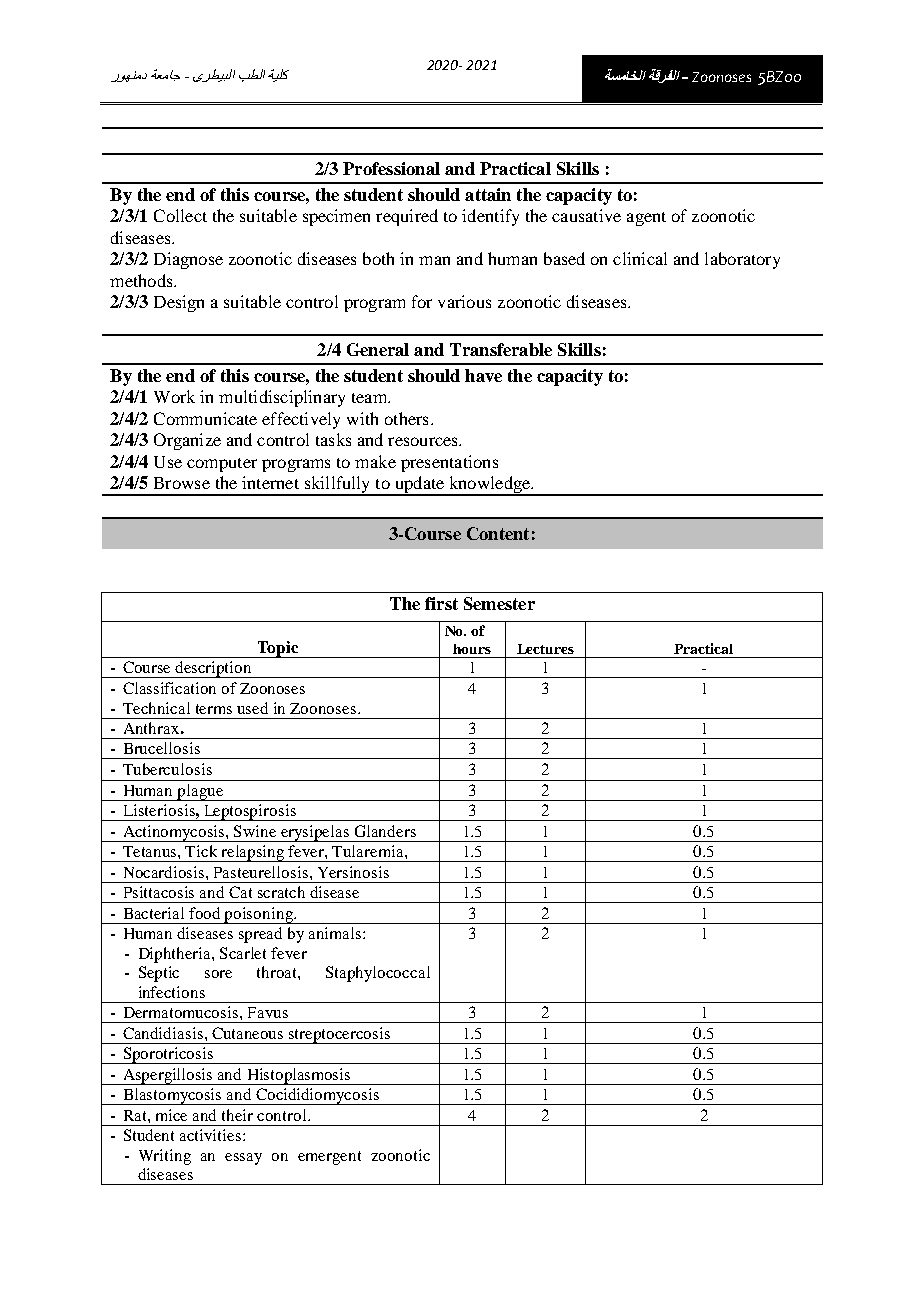  Describe the element at coordinates (498, 533) in the screenshot. I see `Content` at that location.
